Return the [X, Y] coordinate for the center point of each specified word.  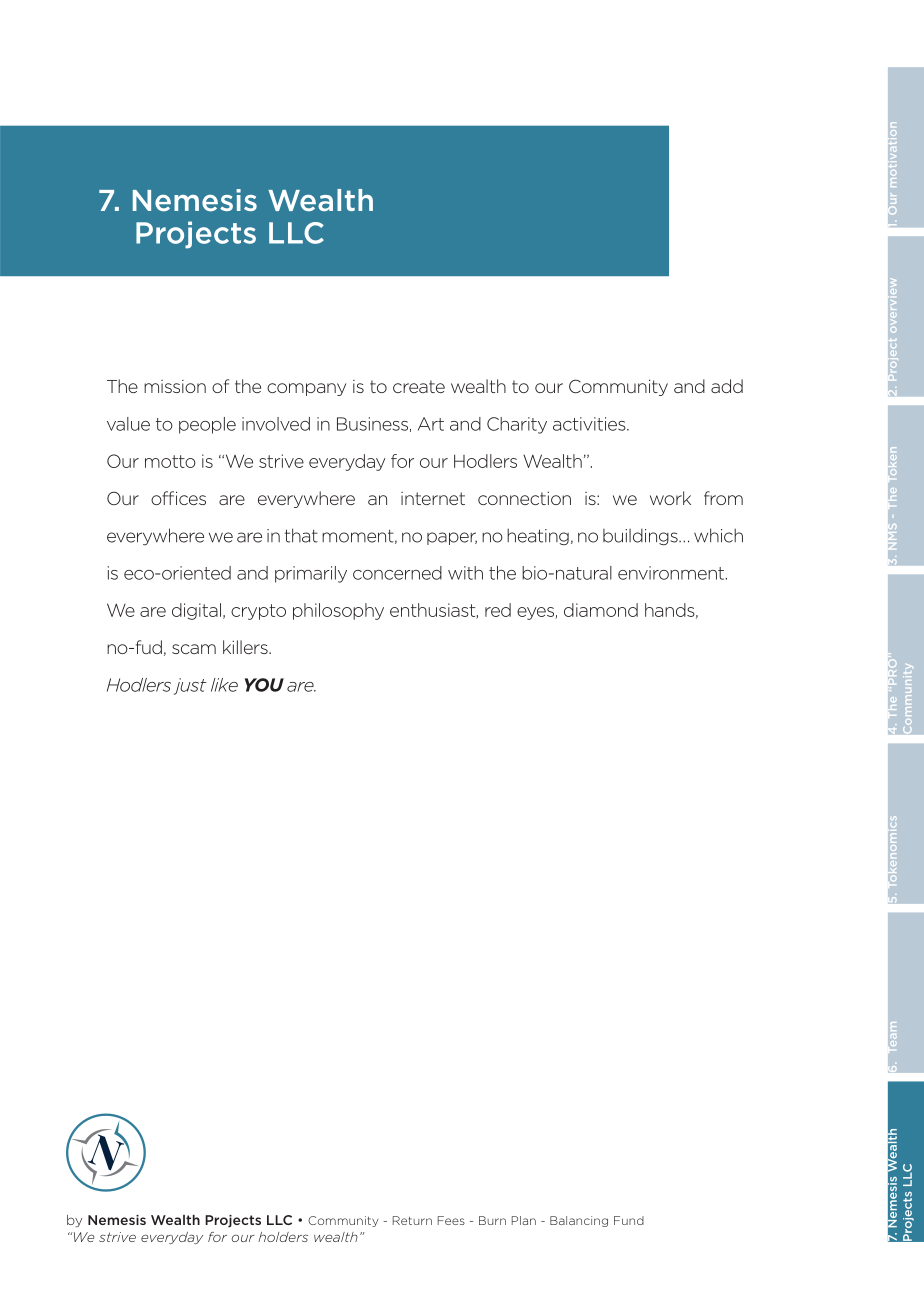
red [498, 610]
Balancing [579, 1221]
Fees [451, 1220]
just [190, 686]
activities [590, 424]
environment [672, 573]
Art [431, 424]
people [207, 425]
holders [283, 1237]
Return [412, 1220]
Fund [629, 1220]
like [224, 685]
